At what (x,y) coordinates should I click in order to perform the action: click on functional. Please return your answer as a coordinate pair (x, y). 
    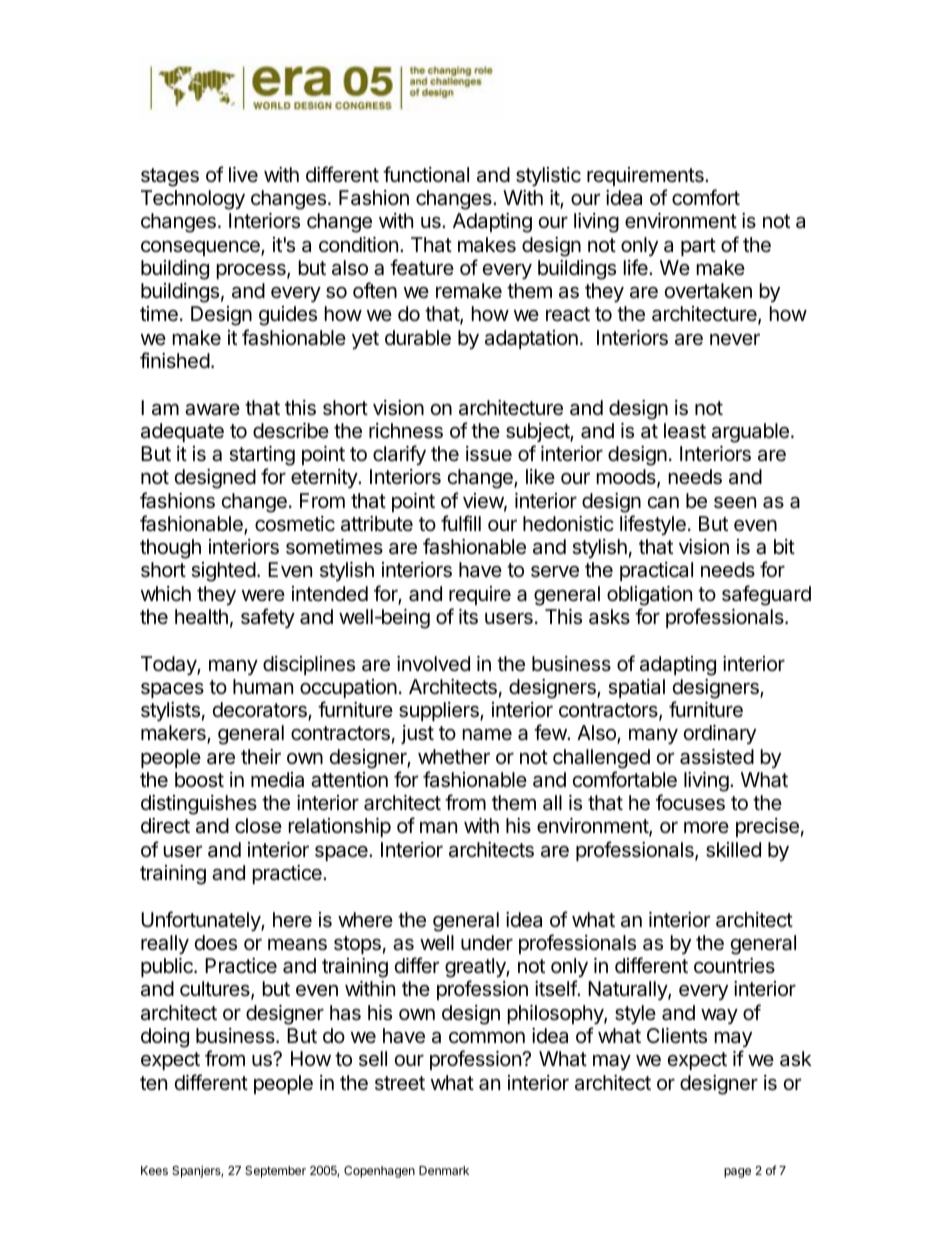
    Looking at the image, I should click on (426, 174).
